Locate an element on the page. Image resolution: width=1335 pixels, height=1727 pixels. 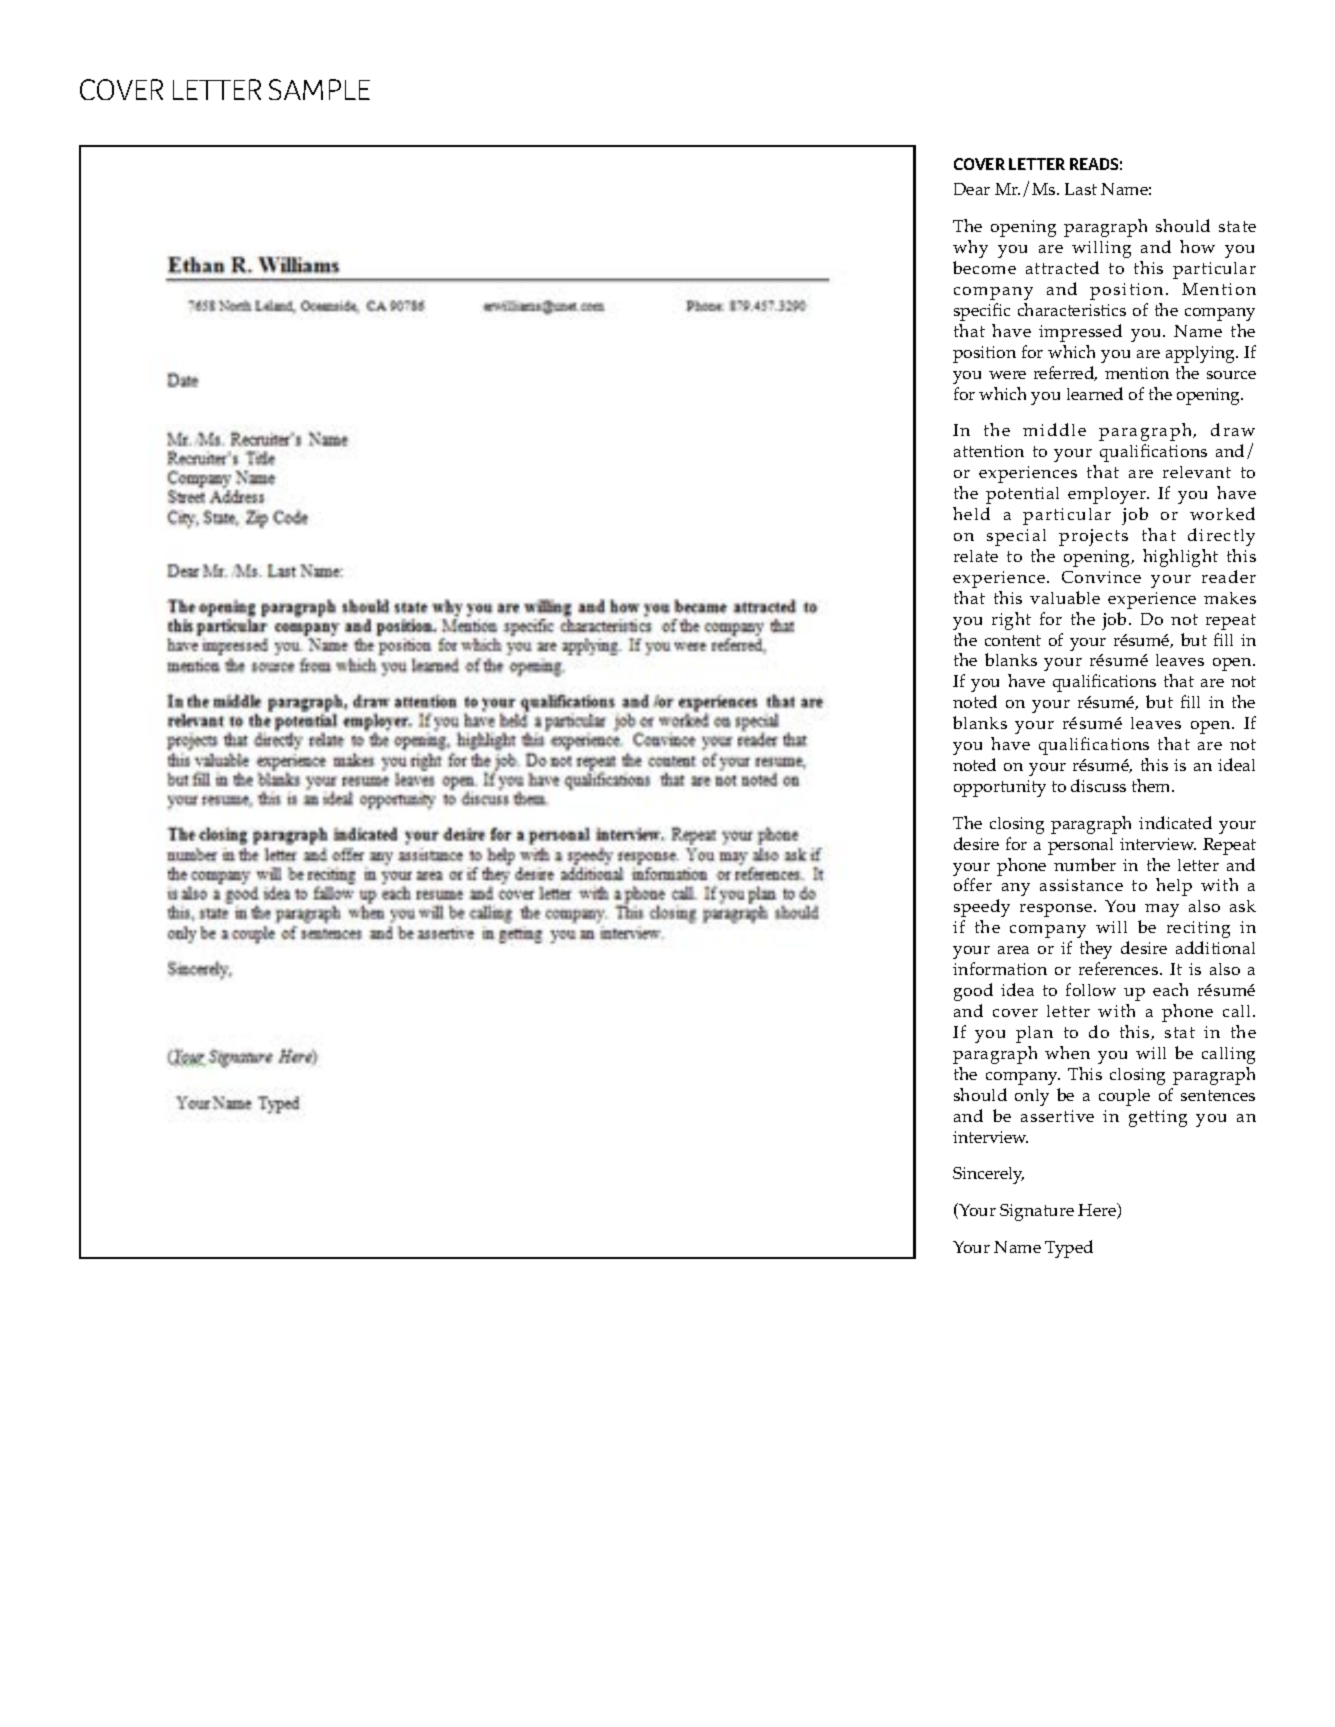
Signature is located at coordinates (1037, 1212).
